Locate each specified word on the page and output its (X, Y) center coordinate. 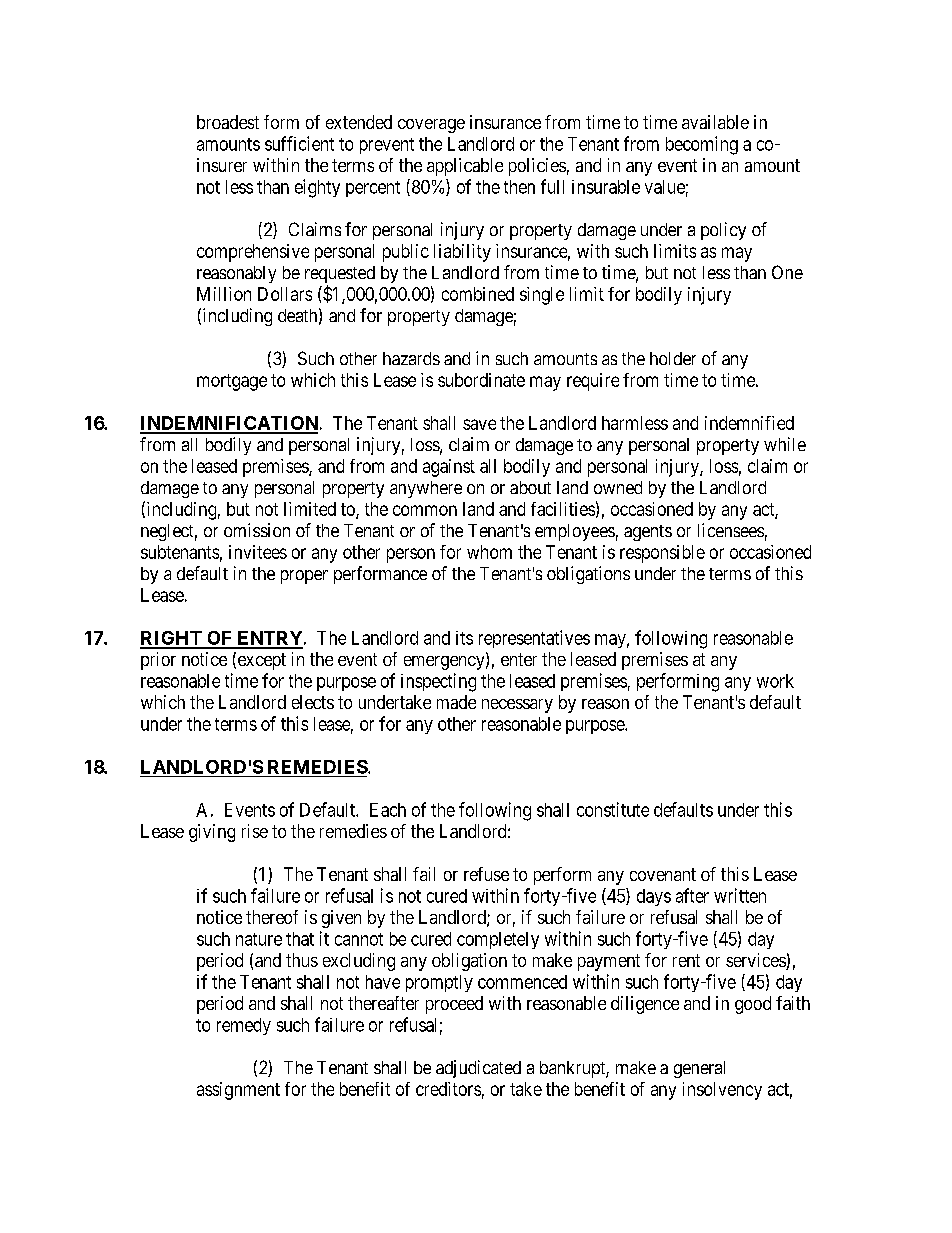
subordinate (481, 380)
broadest (228, 122)
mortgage (232, 382)
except (260, 661)
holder (673, 358)
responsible (662, 554)
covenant (663, 874)
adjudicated (478, 1069)
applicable (465, 167)
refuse (486, 874)
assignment (238, 1091)
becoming (702, 145)
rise (255, 831)
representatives (534, 639)
